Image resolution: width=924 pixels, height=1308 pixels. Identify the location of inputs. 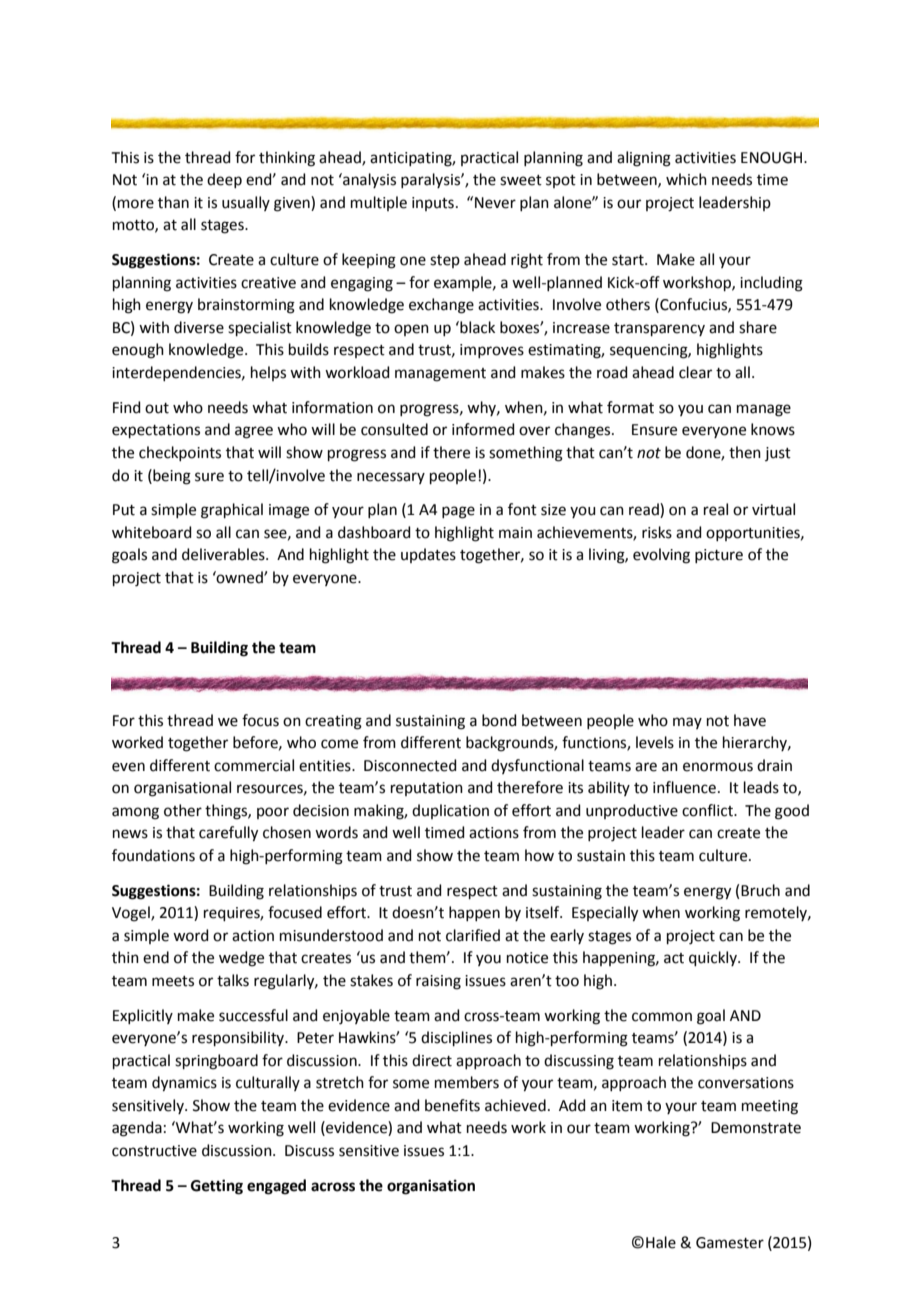
(433, 204).
